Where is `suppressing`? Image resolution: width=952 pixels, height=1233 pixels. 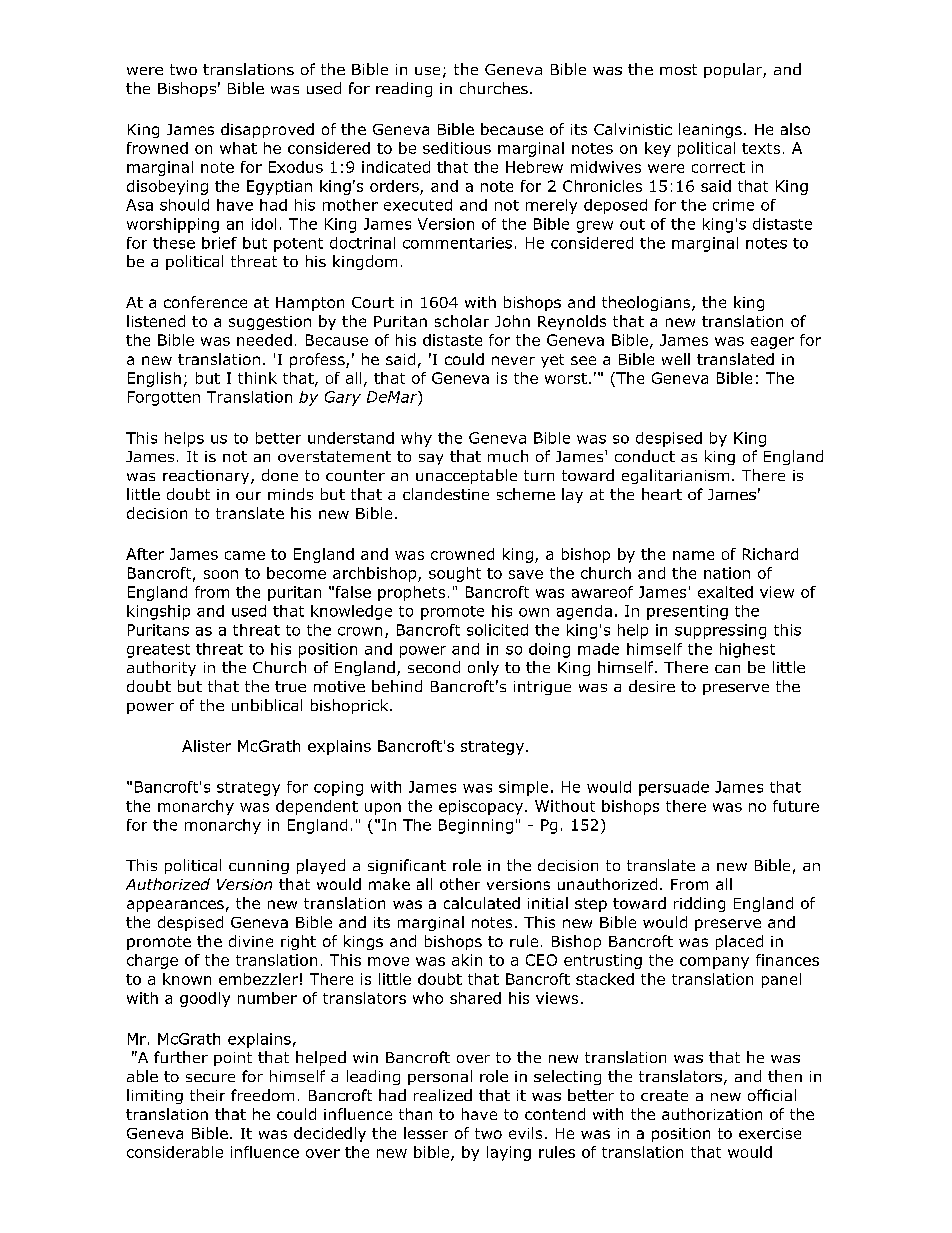 suppressing is located at coordinates (720, 631).
